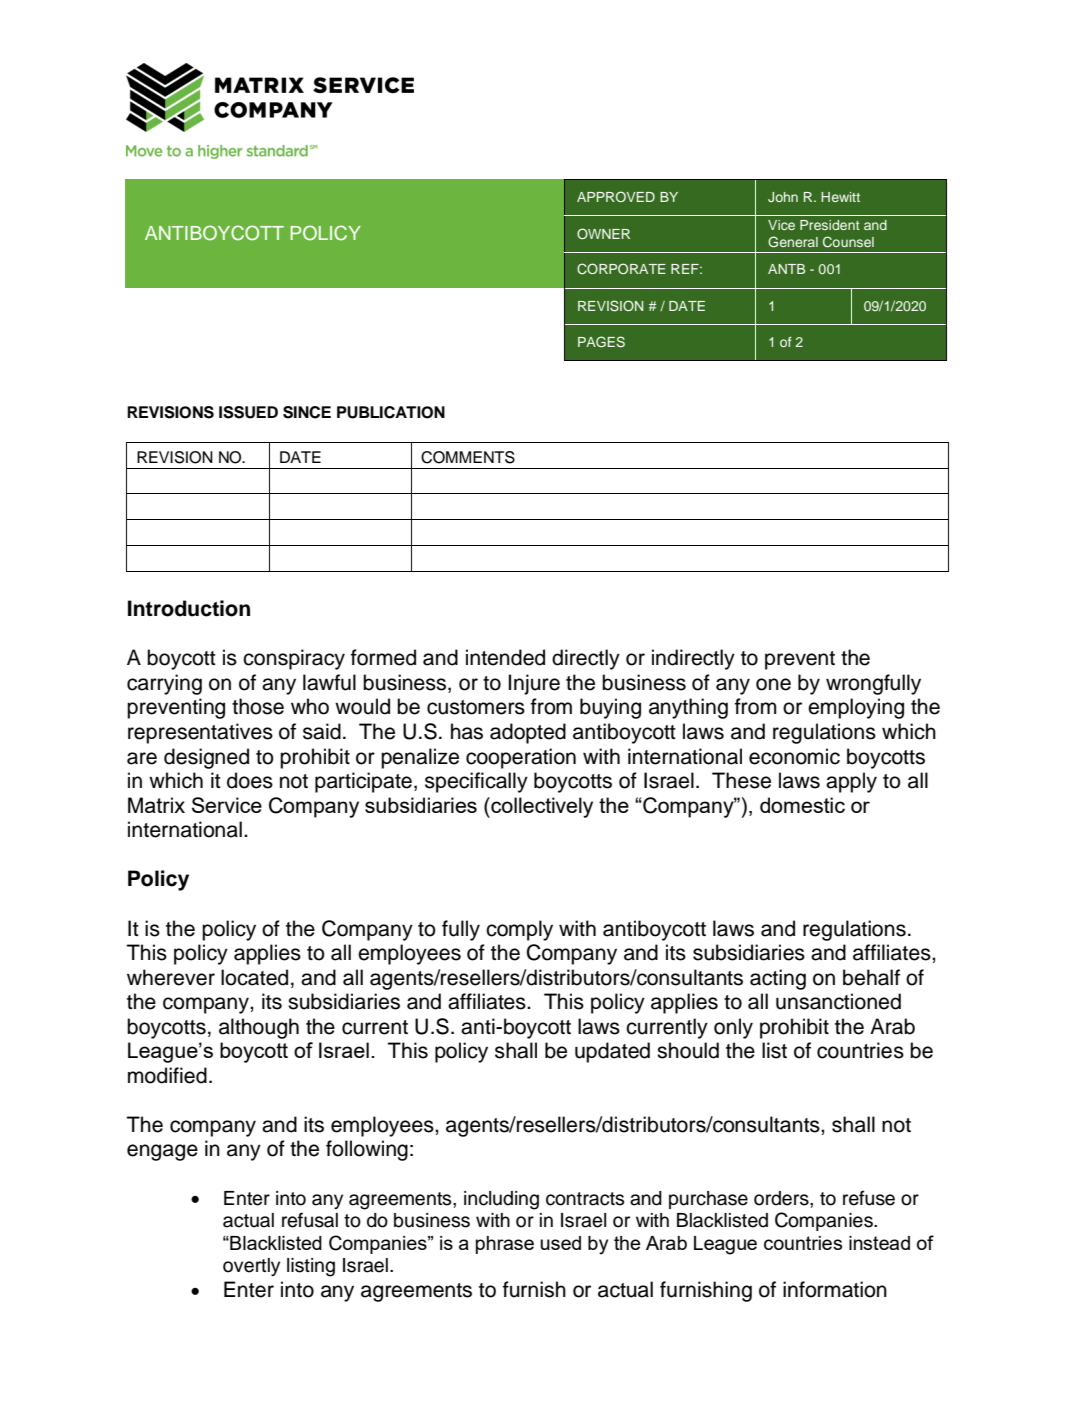  I want to click on comply, so click(519, 930).
